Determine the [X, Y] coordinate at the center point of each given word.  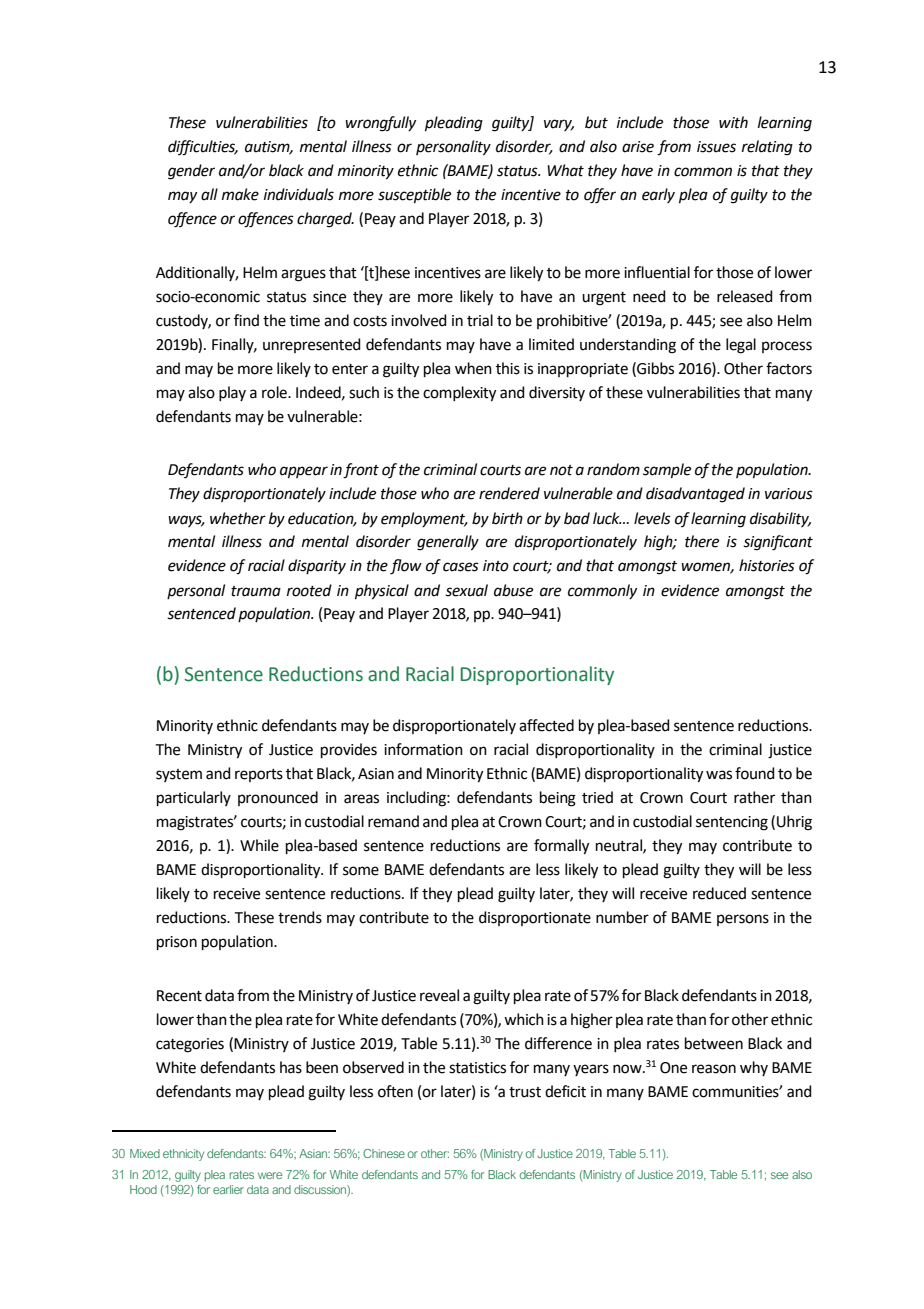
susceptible [414, 196]
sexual [466, 590]
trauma [256, 591]
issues [716, 147]
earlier [228, 1189]
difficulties [203, 148]
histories [767, 565]
